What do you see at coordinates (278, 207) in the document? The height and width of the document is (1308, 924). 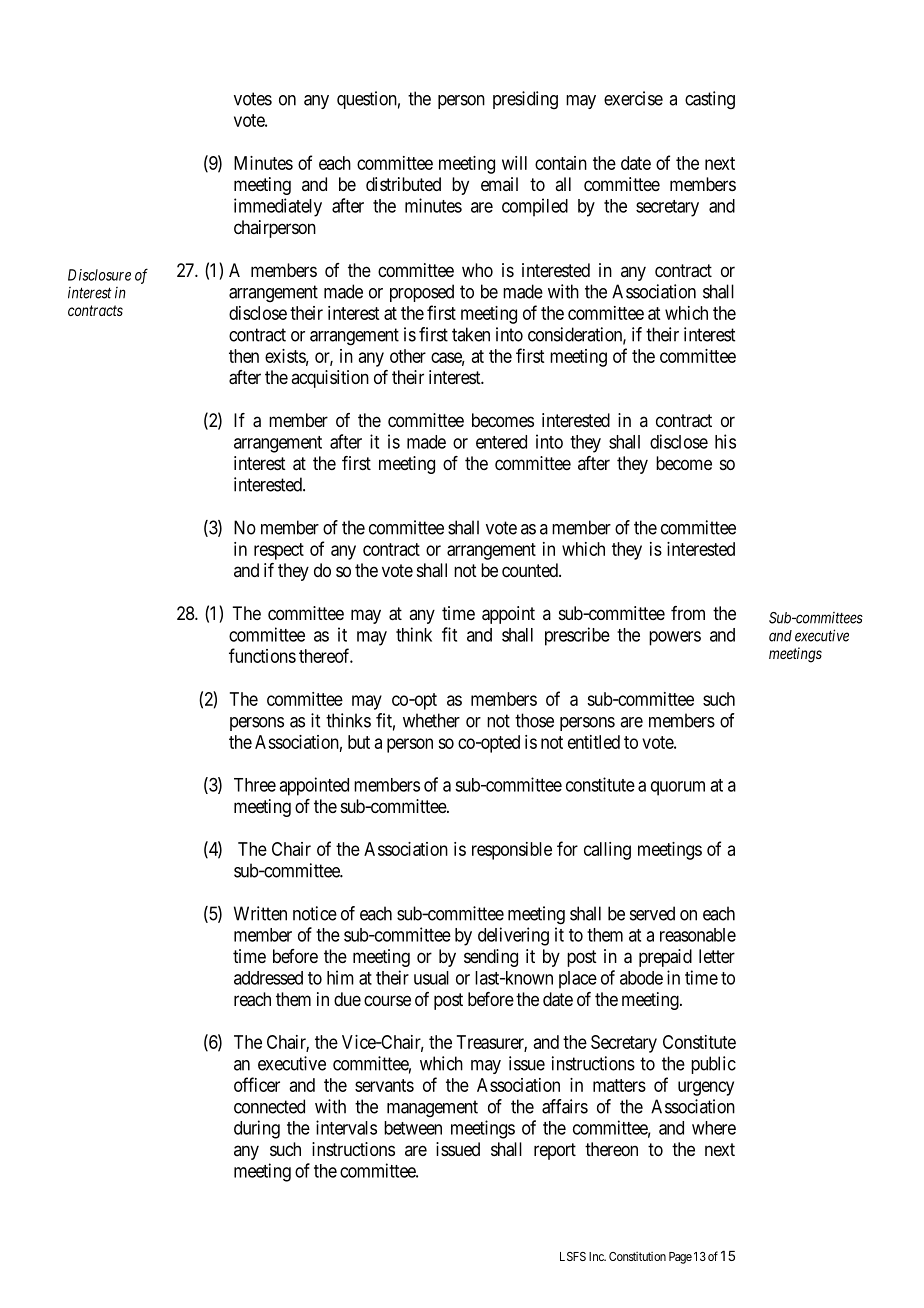 I see `immediately` at bounding box center [278, 207].
